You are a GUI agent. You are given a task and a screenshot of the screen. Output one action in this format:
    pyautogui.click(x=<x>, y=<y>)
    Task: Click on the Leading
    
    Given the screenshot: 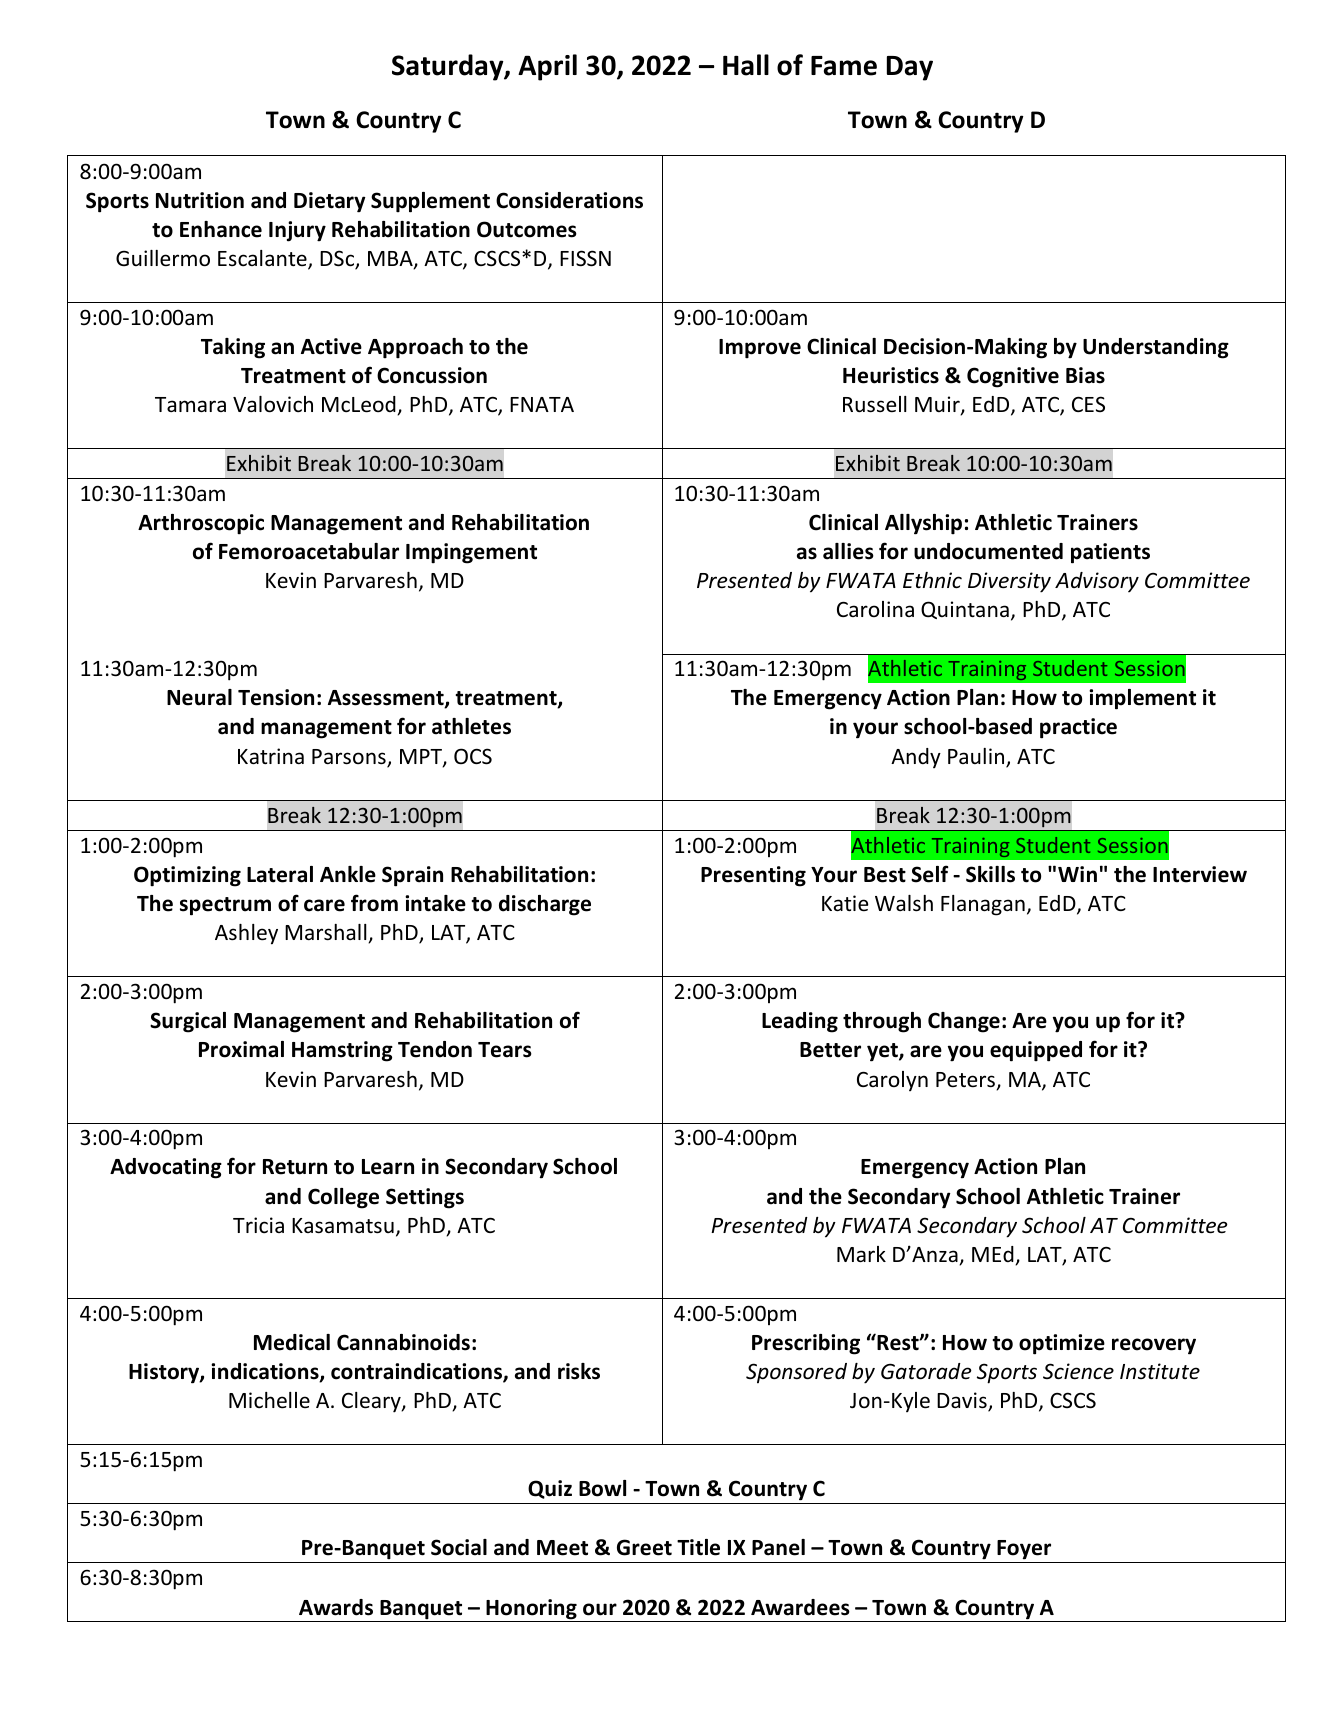 What is the action you would take?
    pyautogui.click(x=800, y=1022)
